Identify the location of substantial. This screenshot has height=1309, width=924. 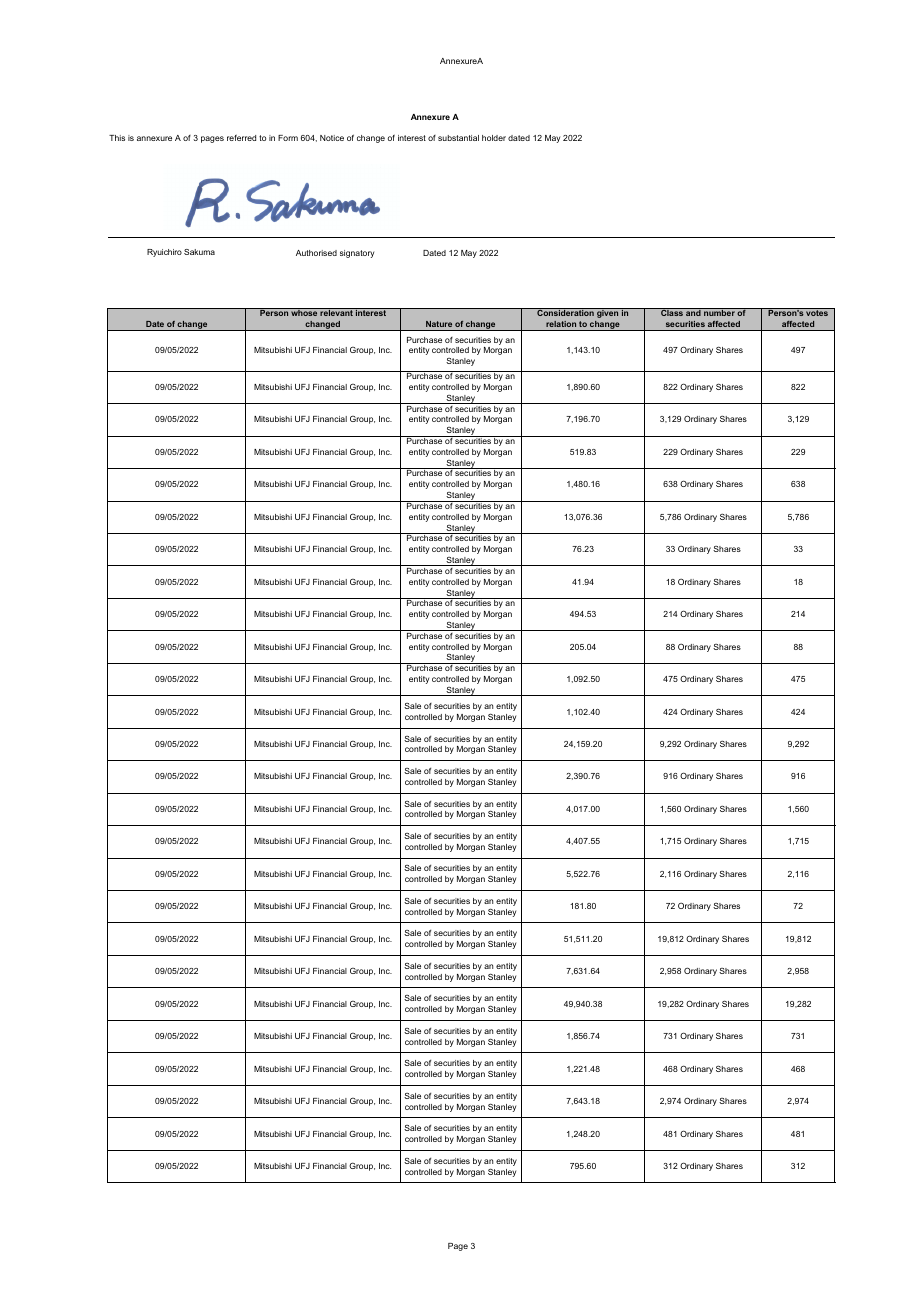
(458, 138).
